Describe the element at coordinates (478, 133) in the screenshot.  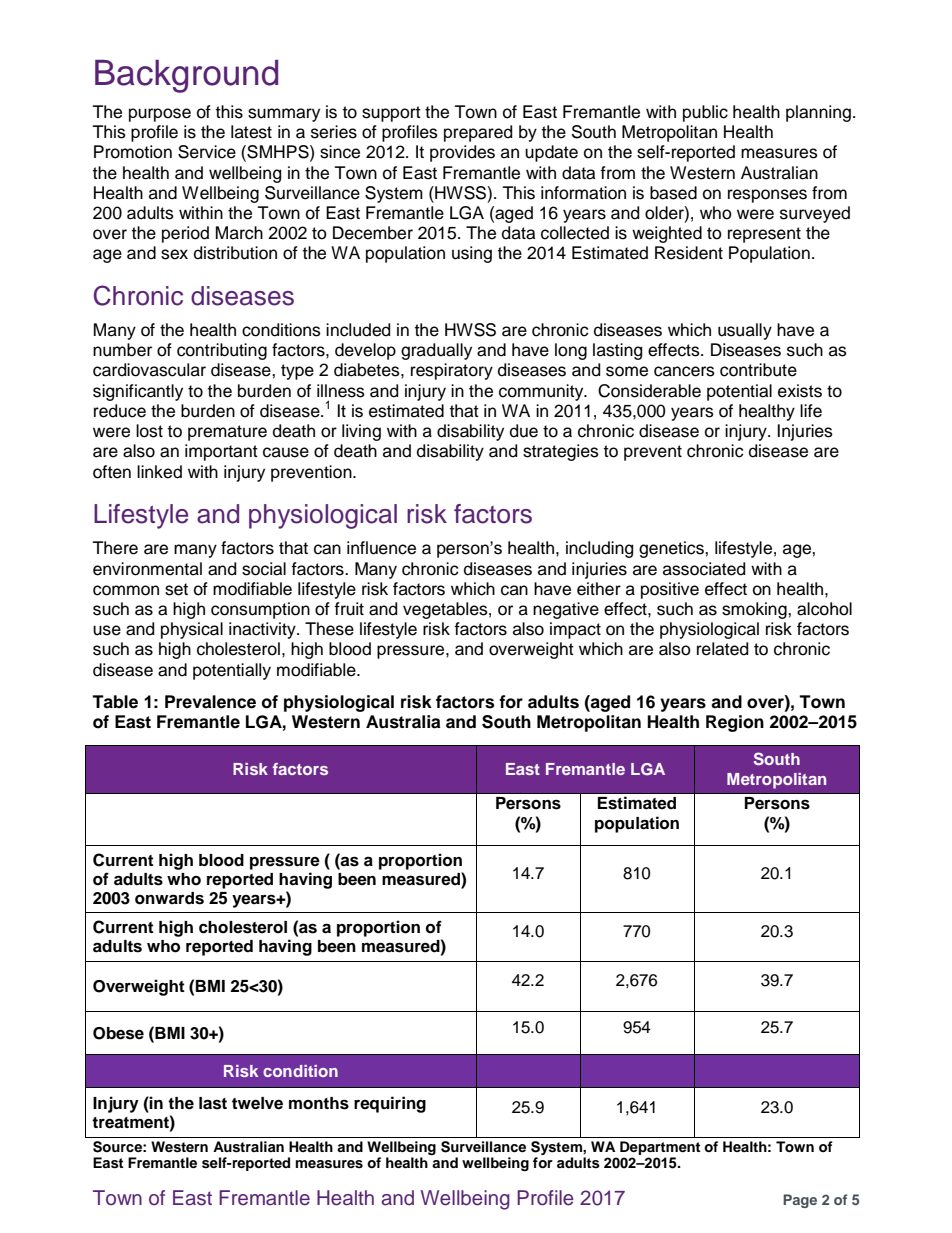
I see `prepared` at that location.
